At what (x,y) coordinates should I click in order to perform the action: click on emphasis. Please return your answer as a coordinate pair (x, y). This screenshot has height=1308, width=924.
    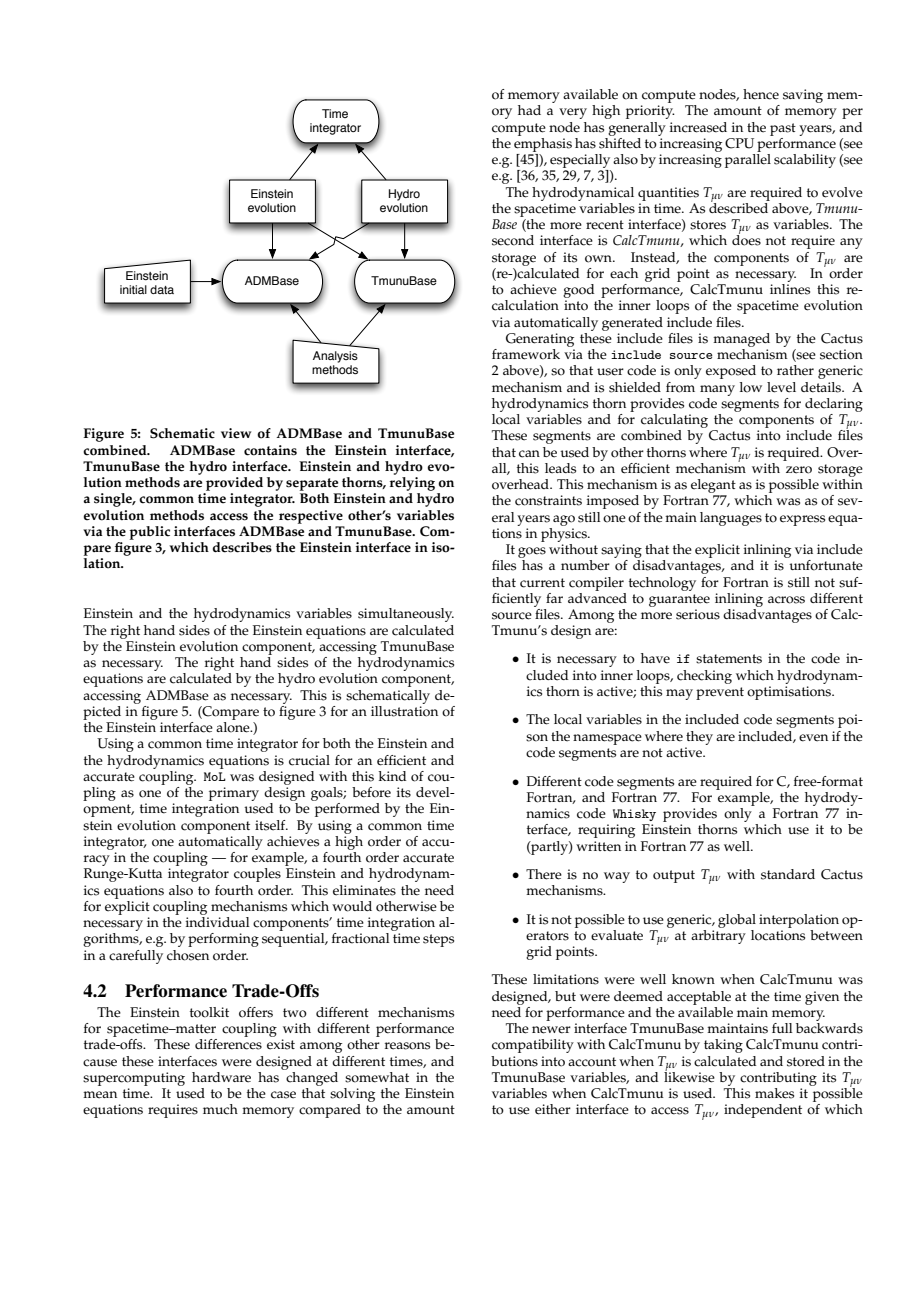
    Looking at the image, I should click on (543, 143).
